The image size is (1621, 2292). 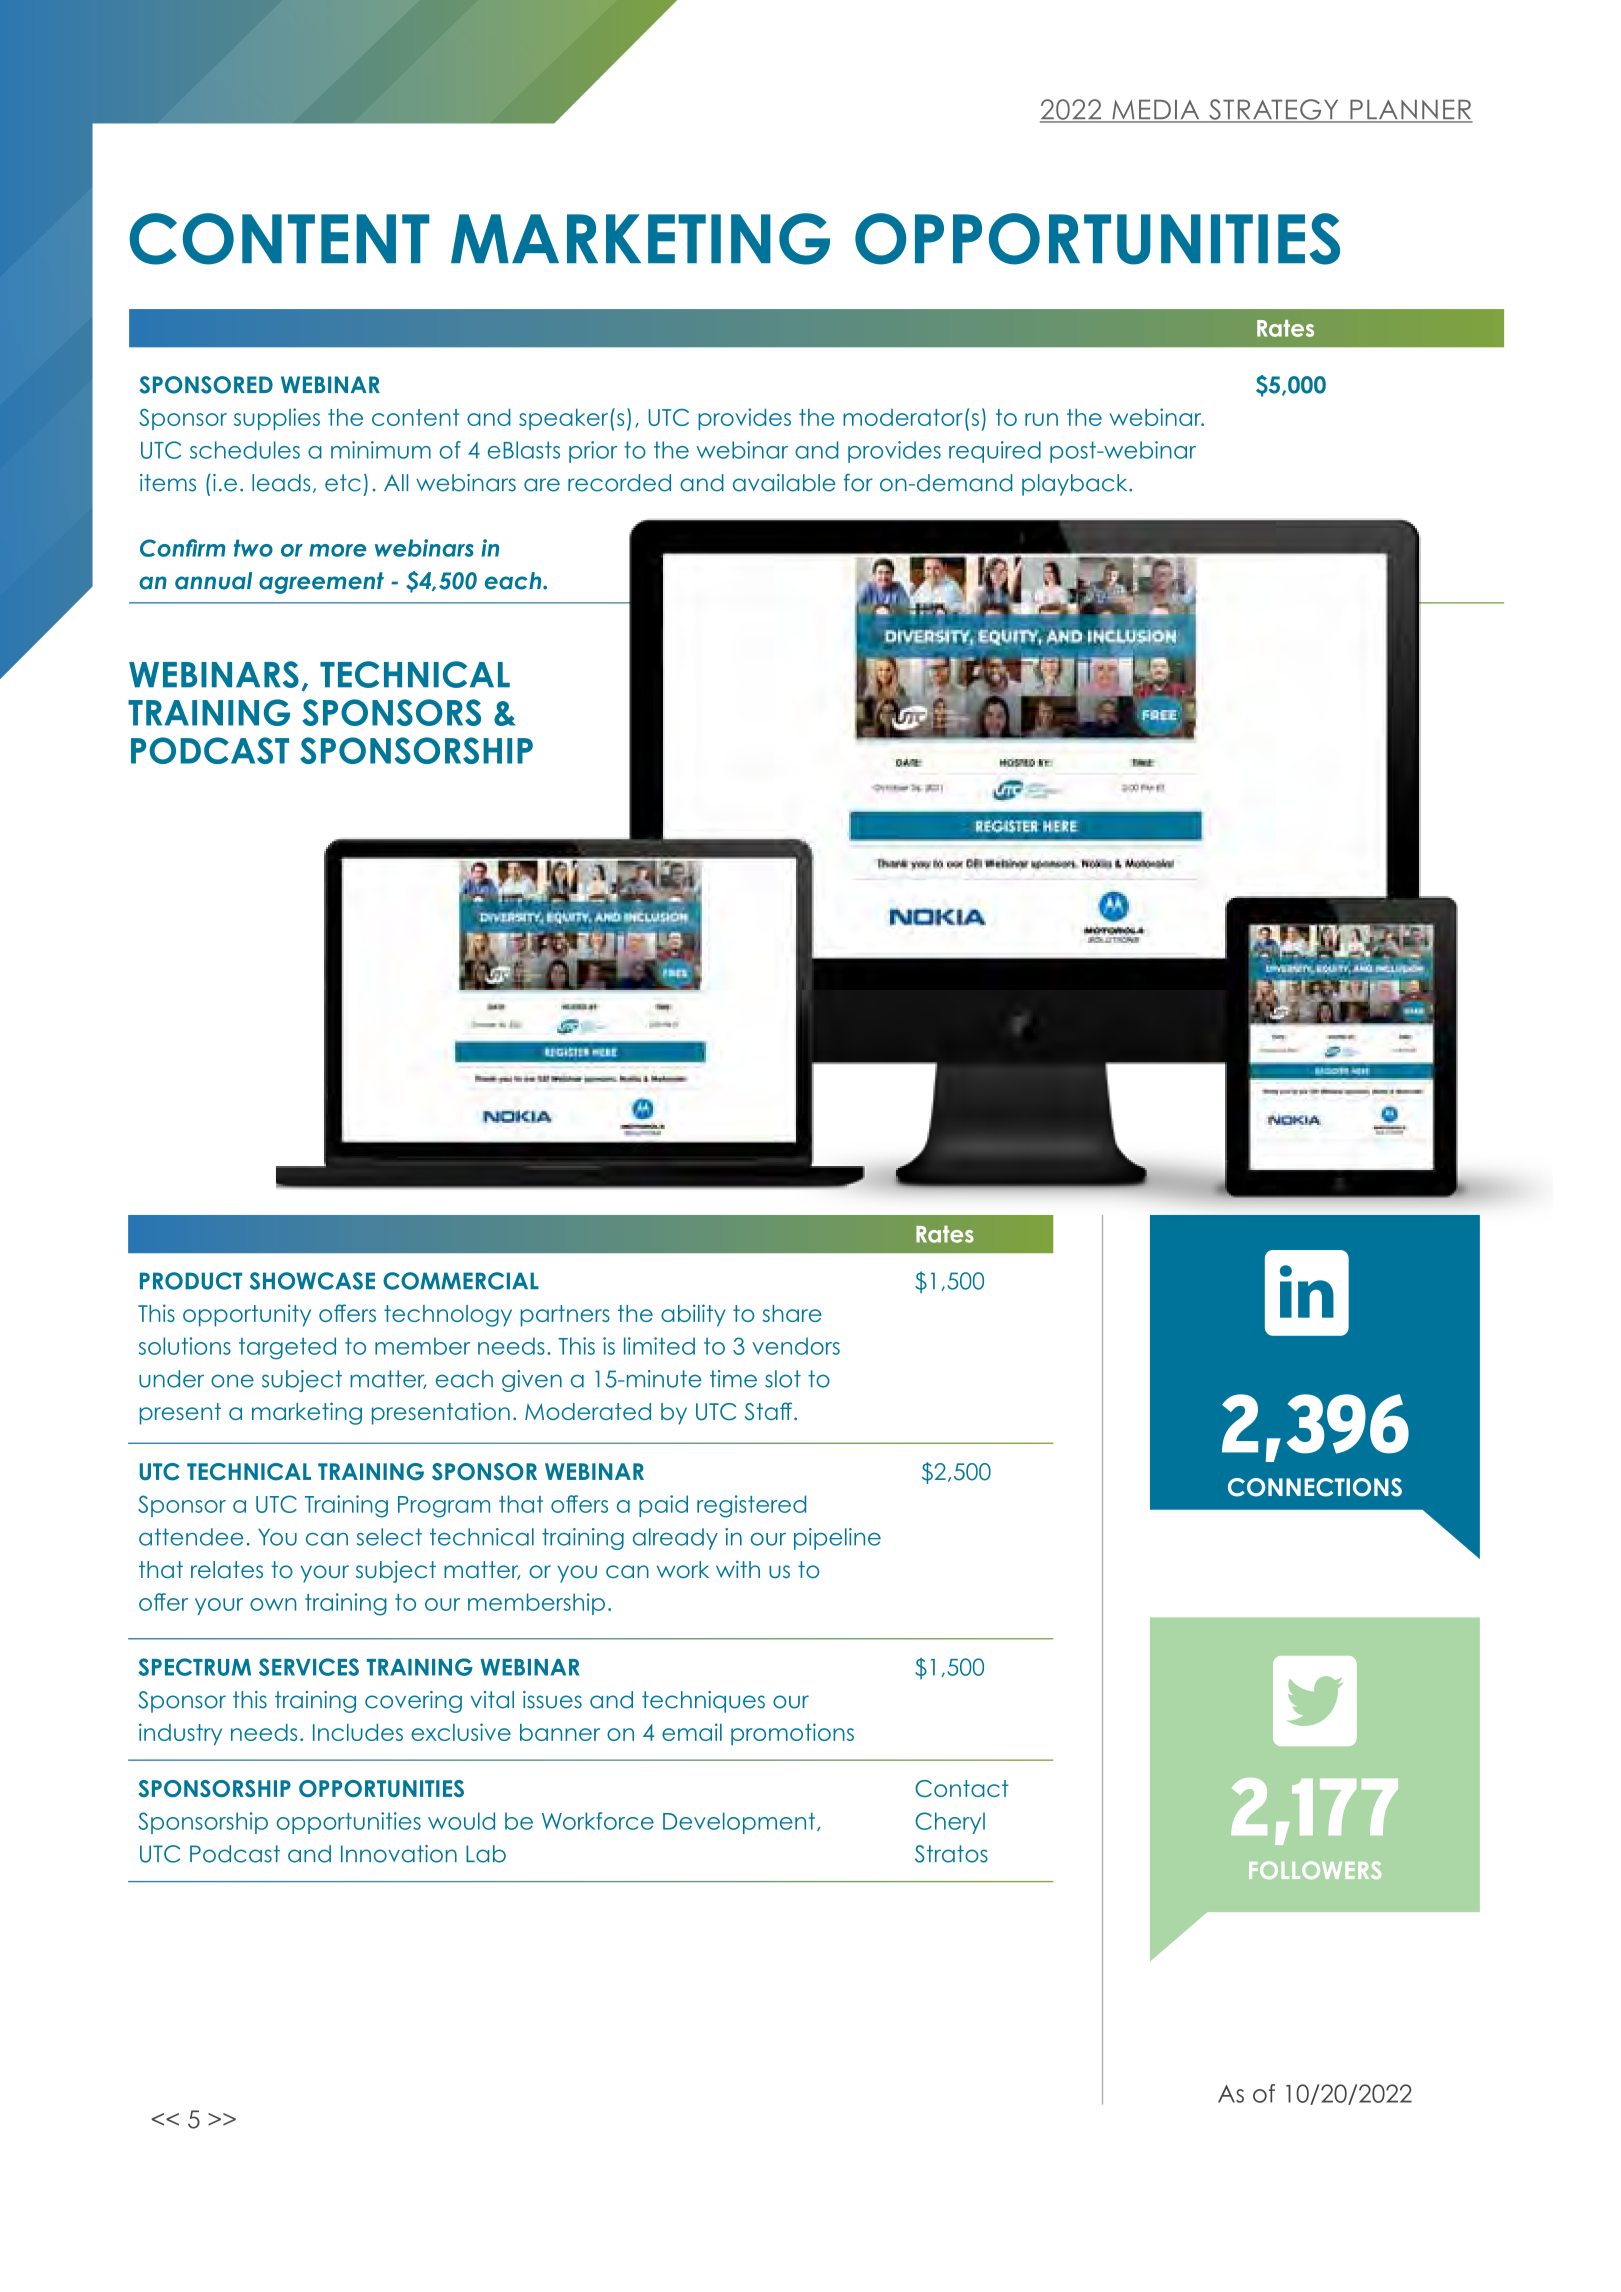 I want to click on share, so click(x=792, y=1313).
